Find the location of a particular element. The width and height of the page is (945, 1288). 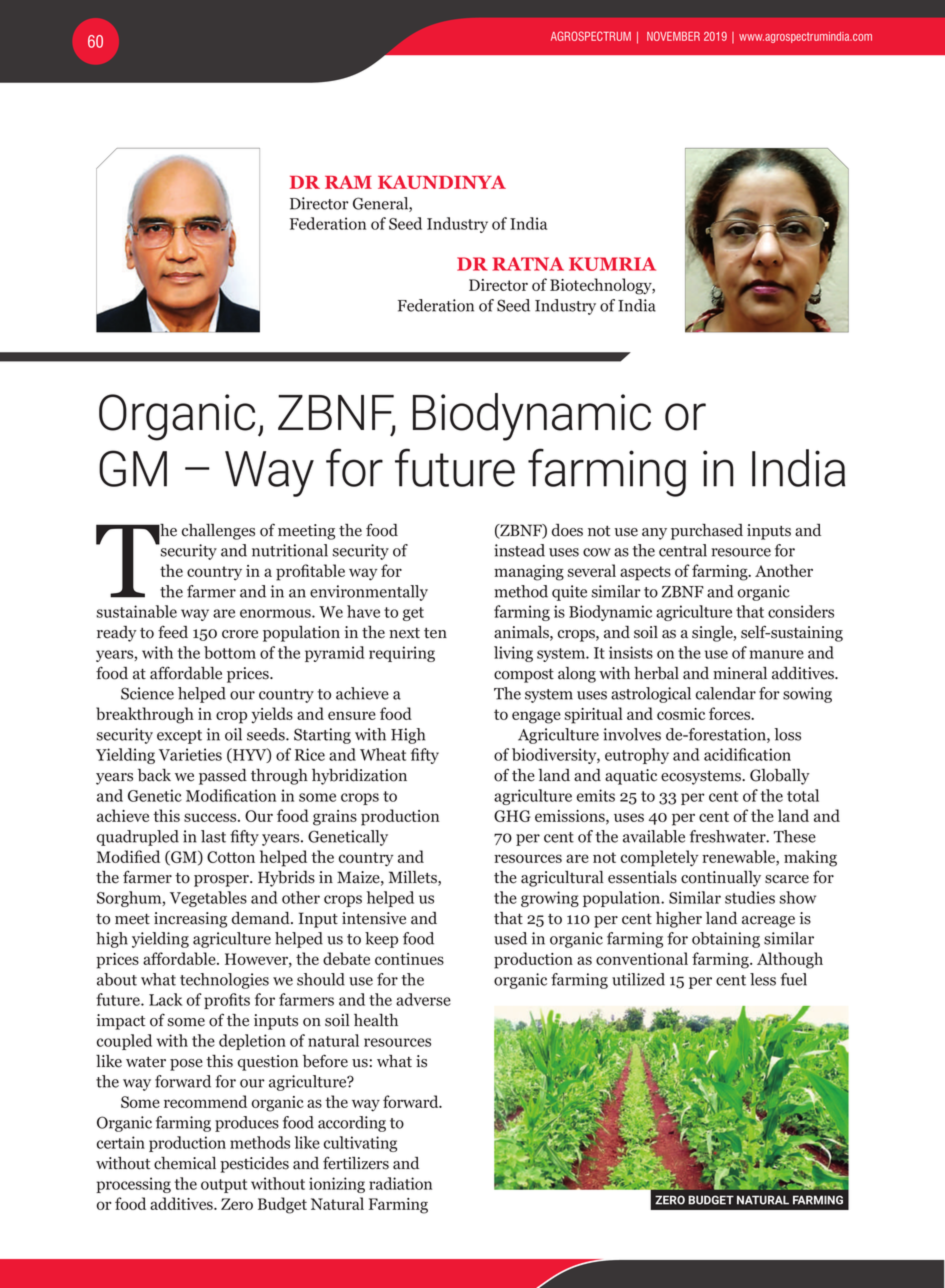

prosper is located at coordinates (222, 881).
